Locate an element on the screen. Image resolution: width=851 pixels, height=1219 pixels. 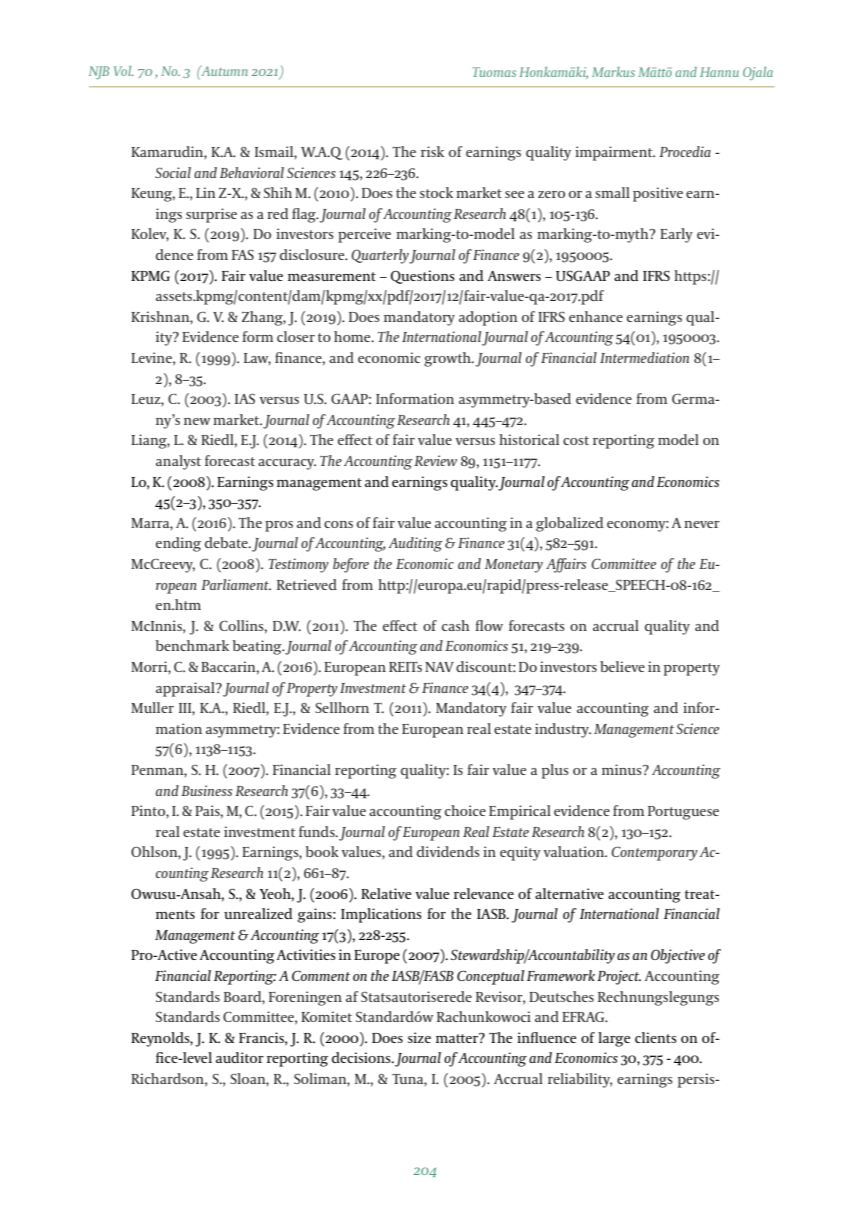
analyst is located at coordinates (178, 462).
